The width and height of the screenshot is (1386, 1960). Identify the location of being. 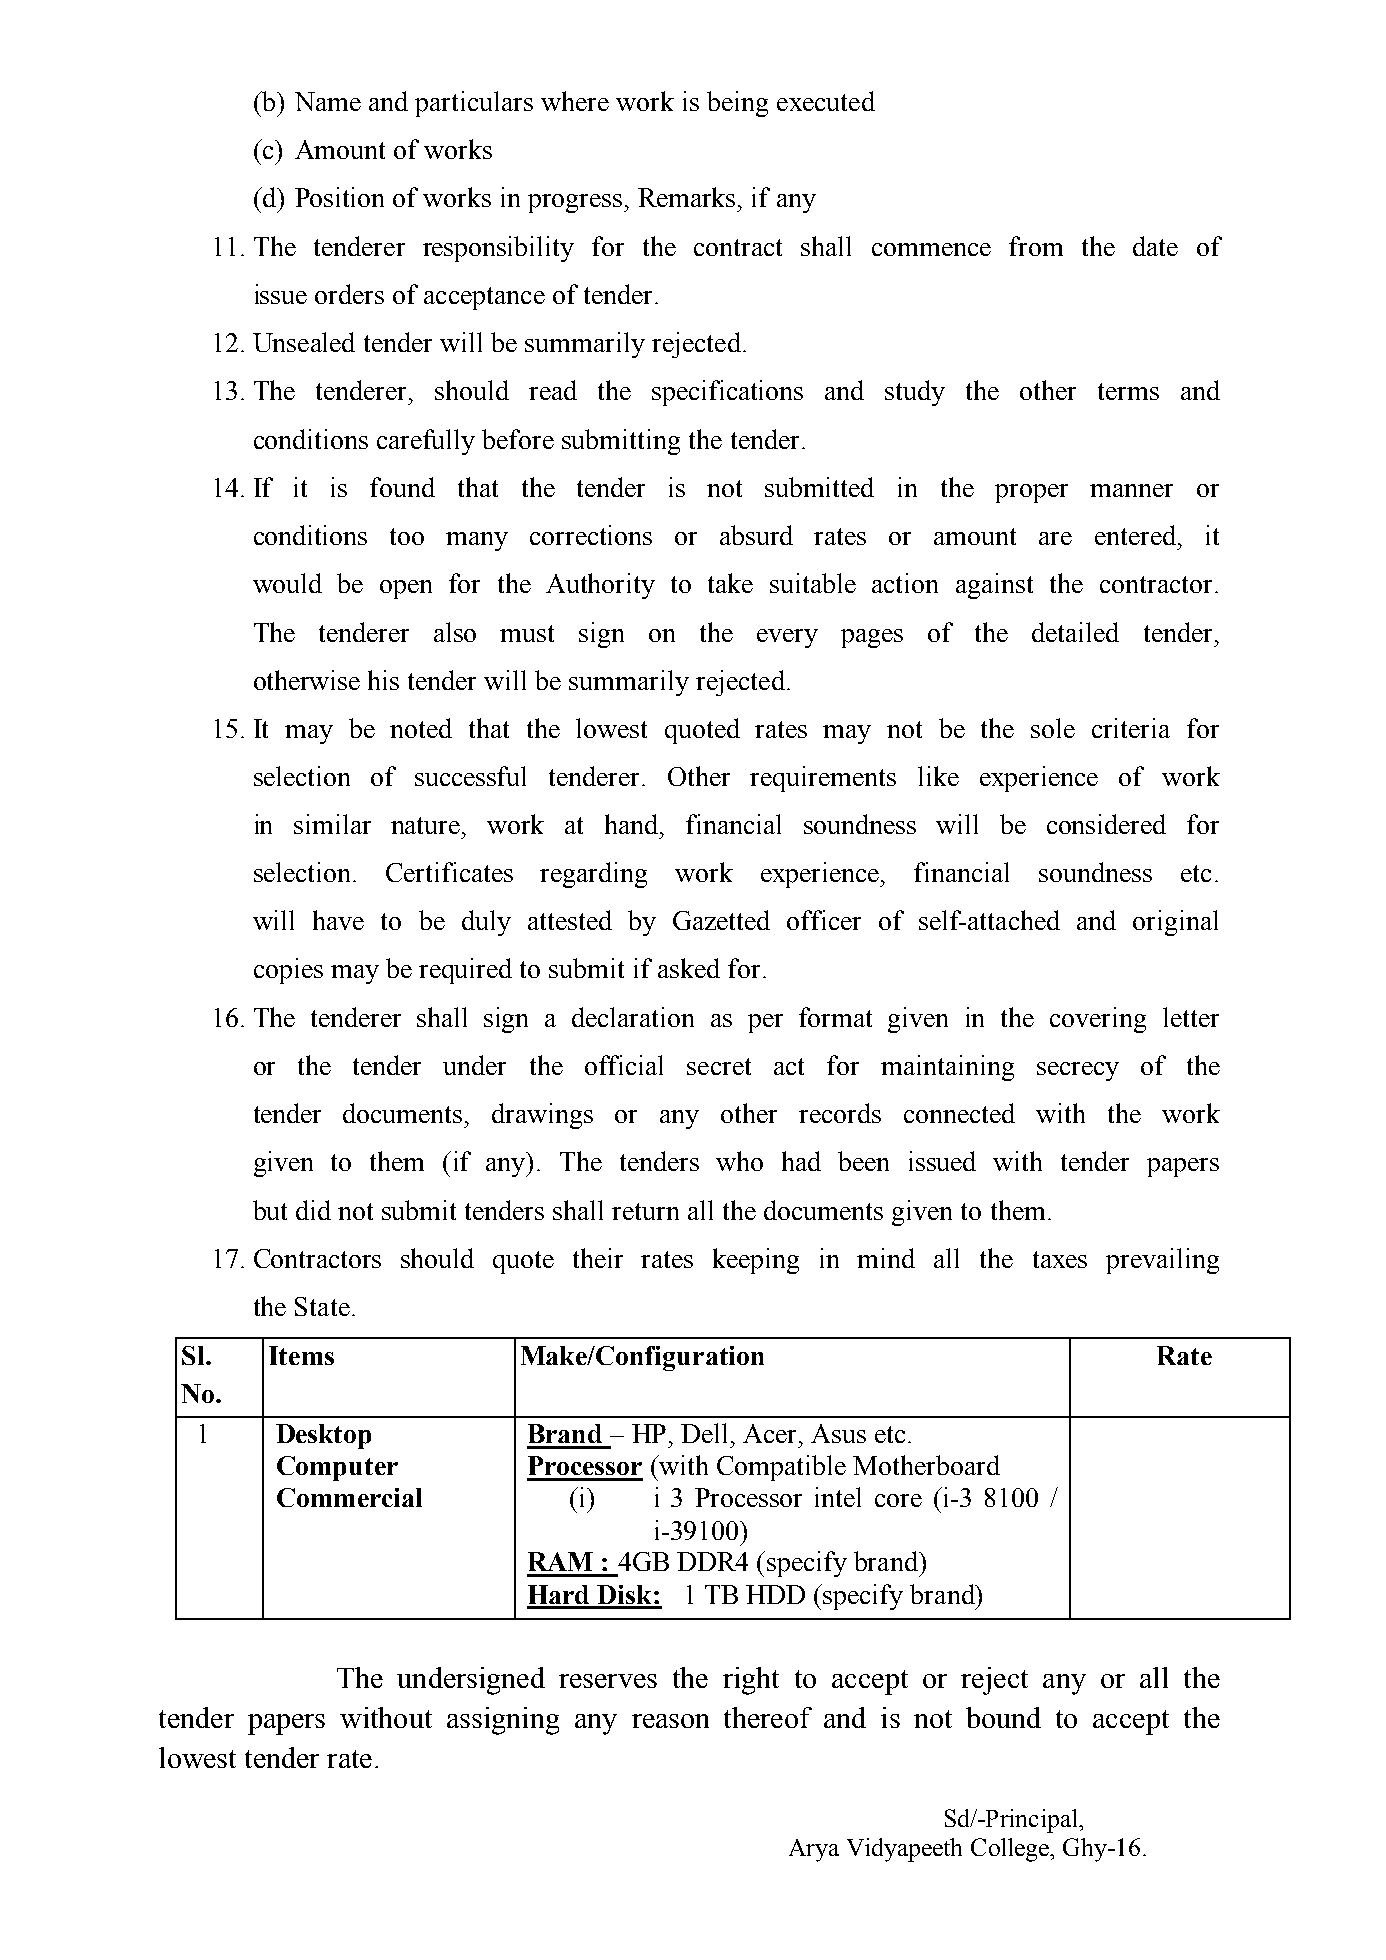
(737, 104).
